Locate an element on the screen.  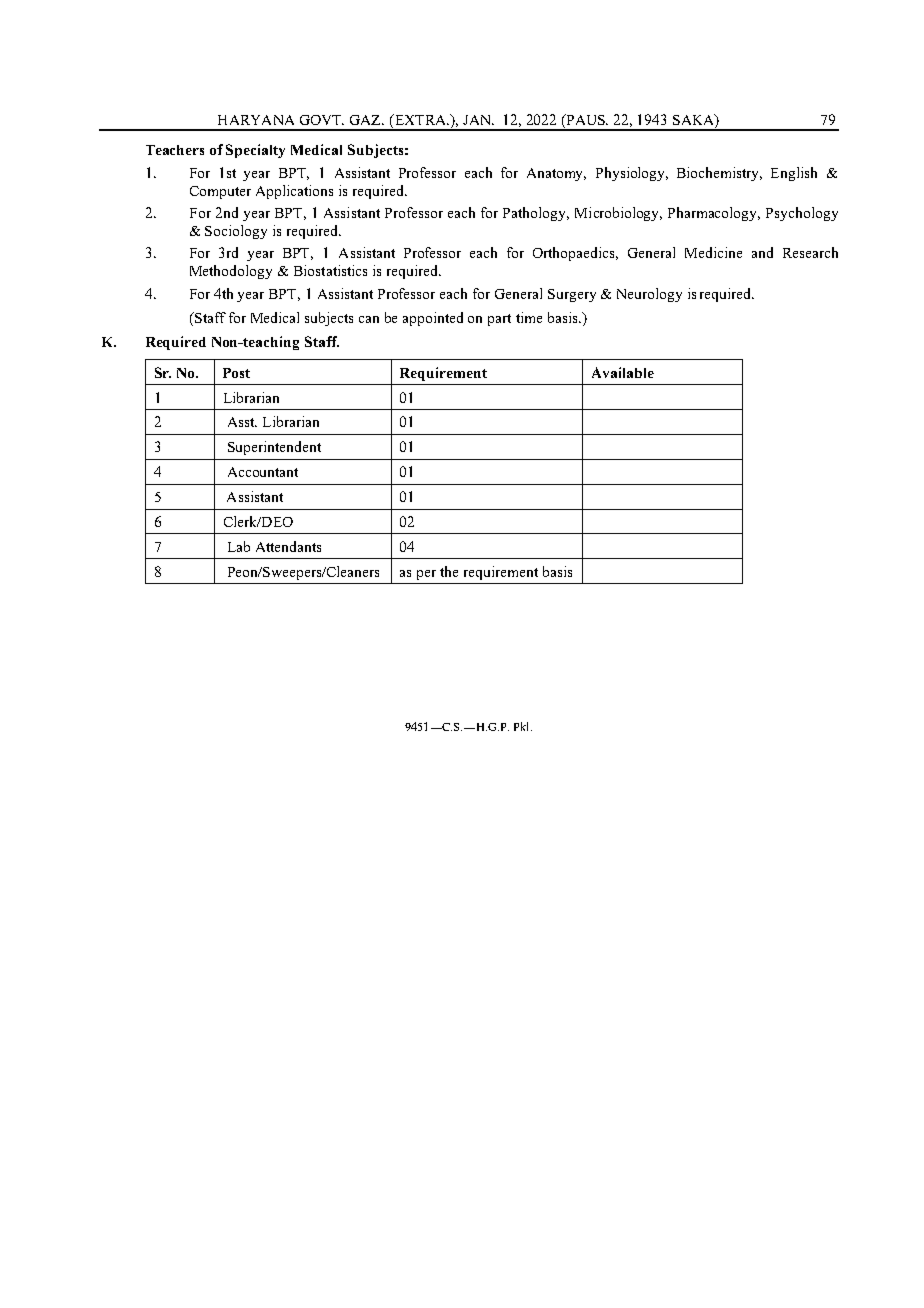
Asst is located at coordinates (242, 422).
